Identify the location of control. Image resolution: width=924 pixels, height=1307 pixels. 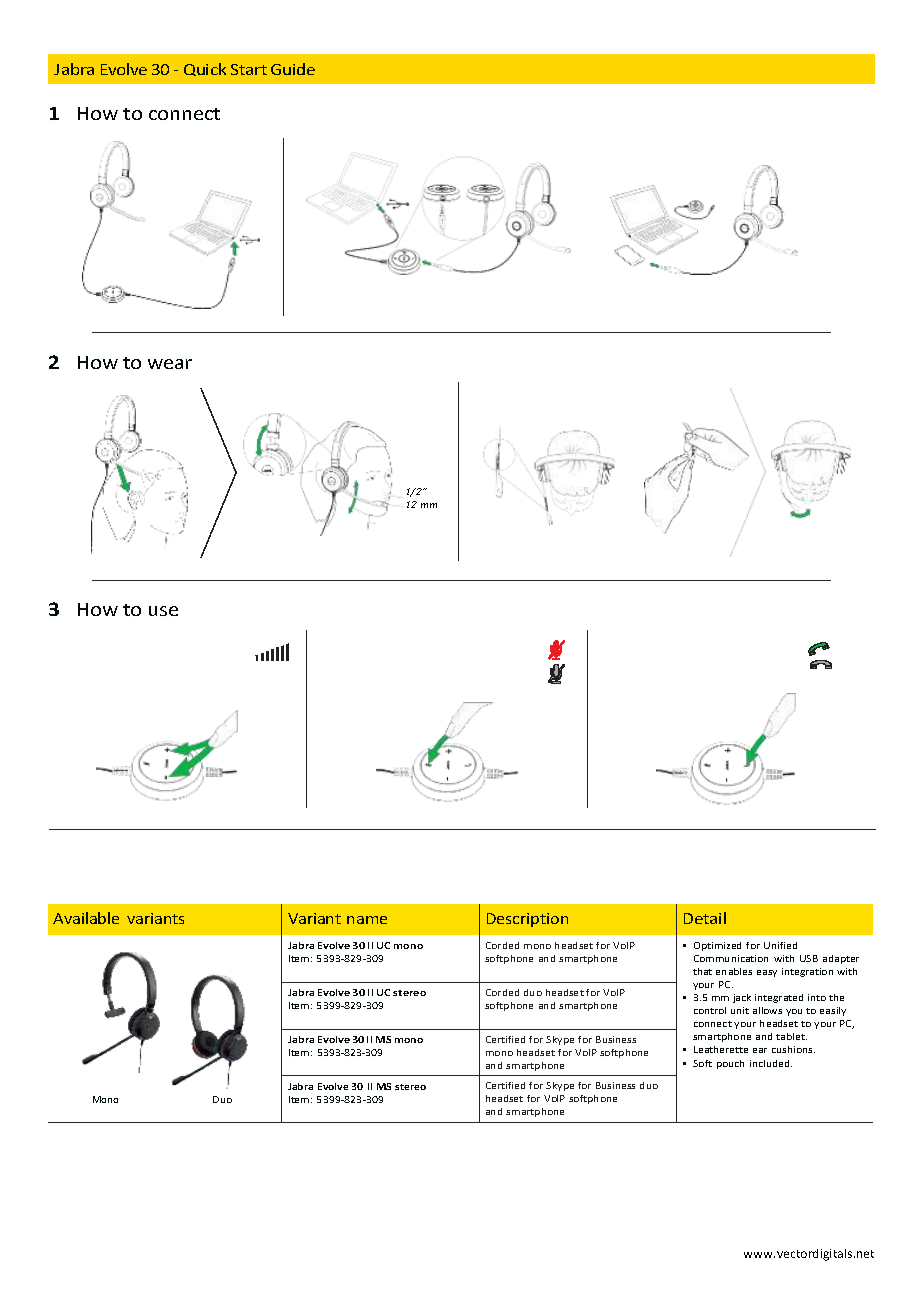
(710, 1010).
